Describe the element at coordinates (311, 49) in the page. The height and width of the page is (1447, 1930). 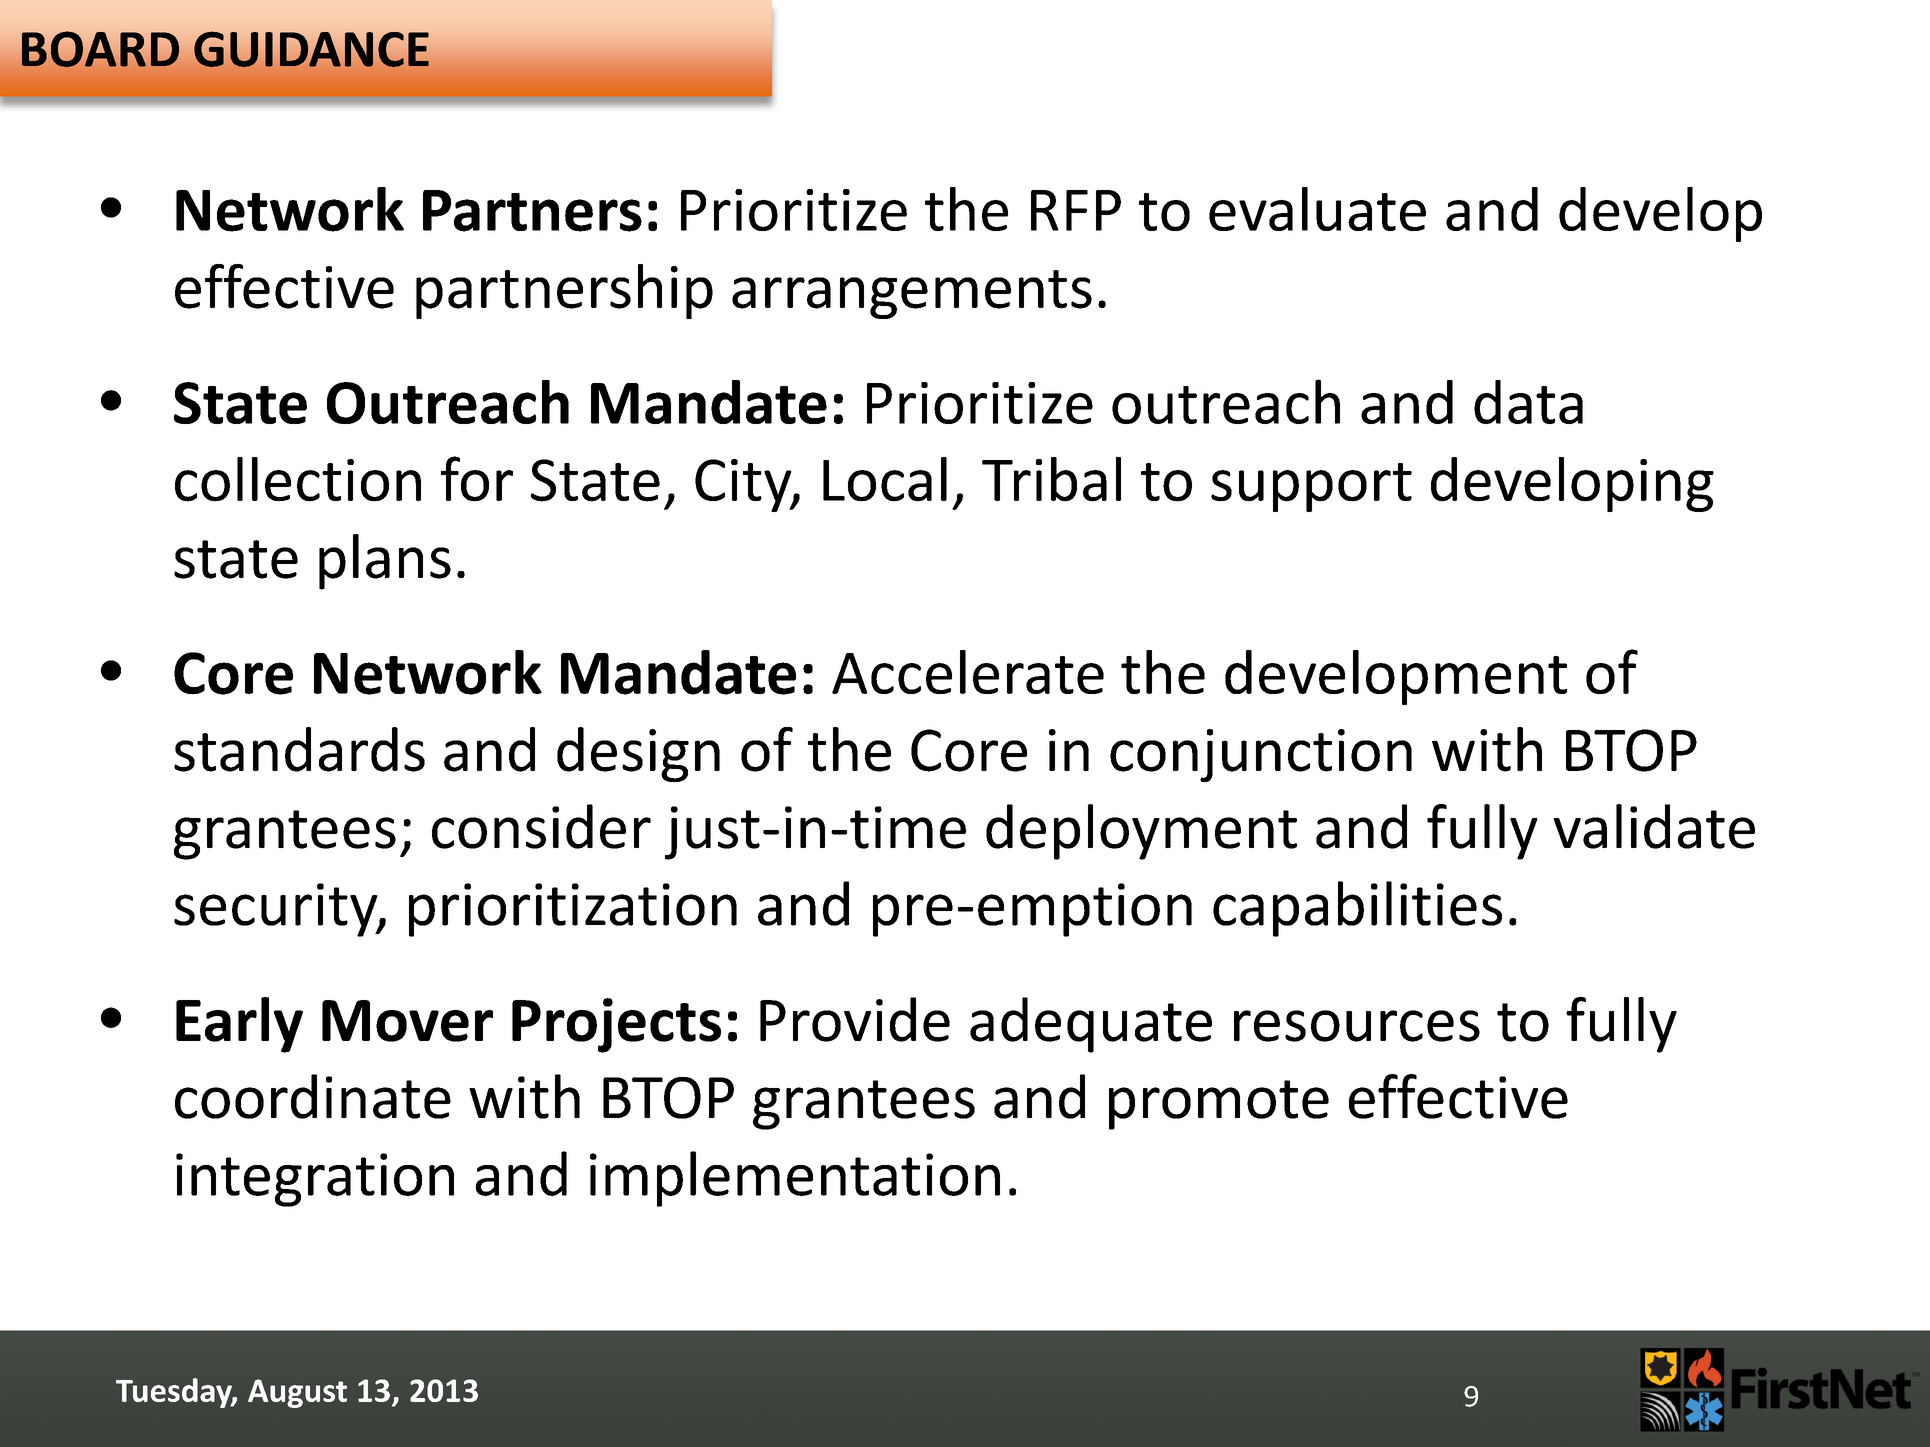
I see `GUIDANCE` at that location.
